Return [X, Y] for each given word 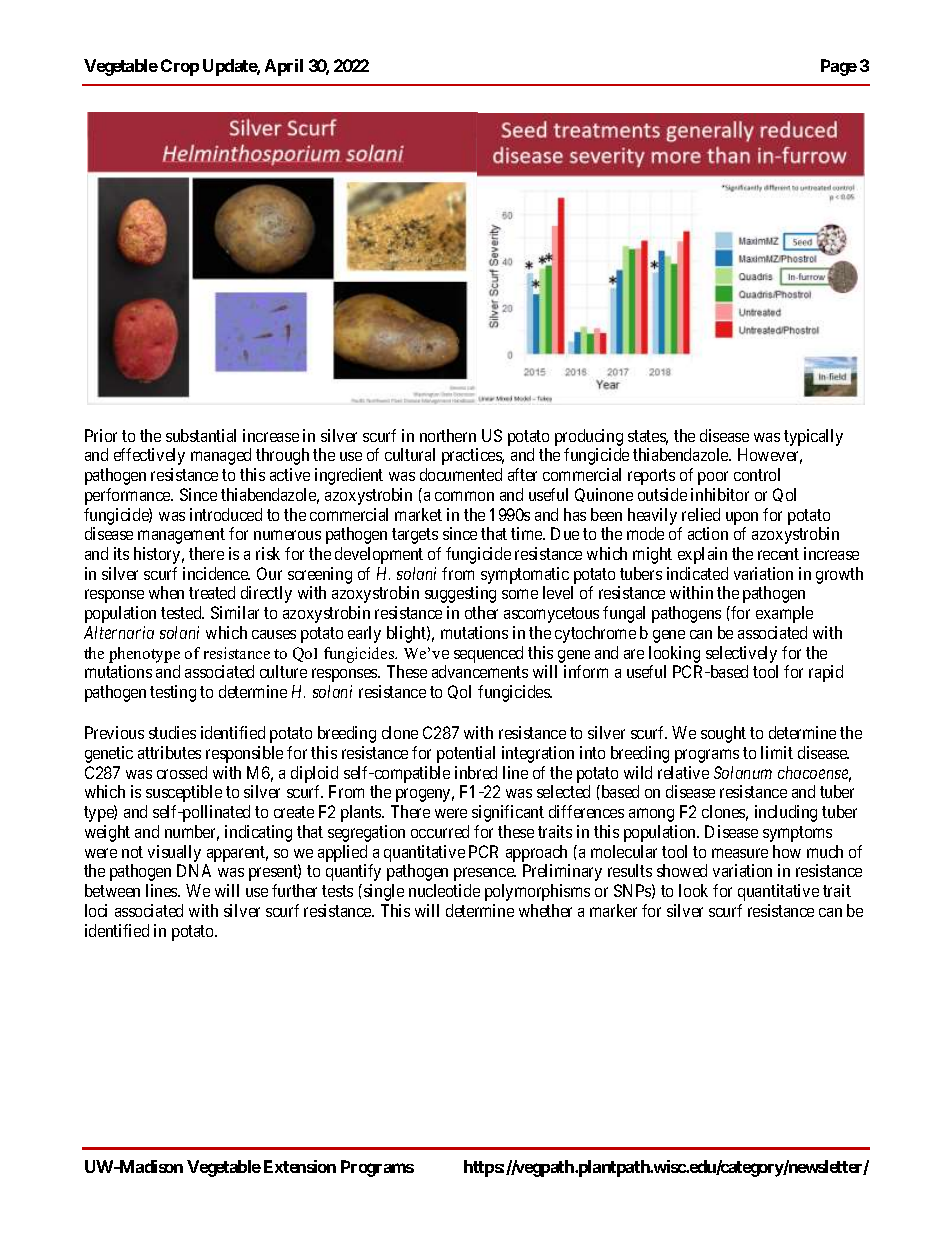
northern [448, 435]
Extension [300, 1166]
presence [485, 874]
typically [813, 437]
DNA [194, 870]
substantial [201, 435]
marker [613, 910]
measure [740, 853]
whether [545, 910]
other [481, 612]
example [784, 614]
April [284, 67]
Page [839, 67]
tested [182, 612]
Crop [180, 67]
